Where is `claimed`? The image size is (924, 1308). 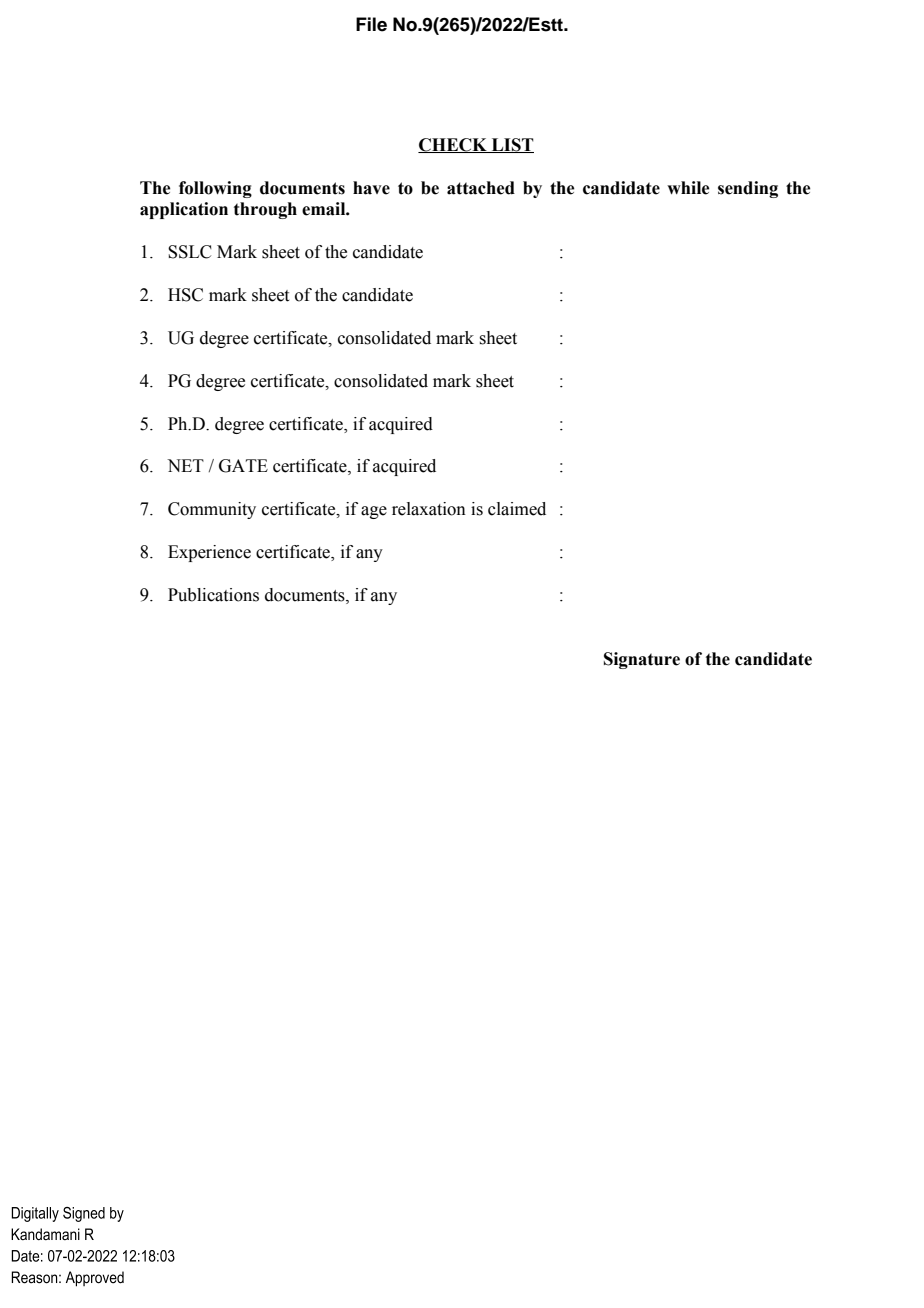 claimed is located at coordinates (517, 509).
